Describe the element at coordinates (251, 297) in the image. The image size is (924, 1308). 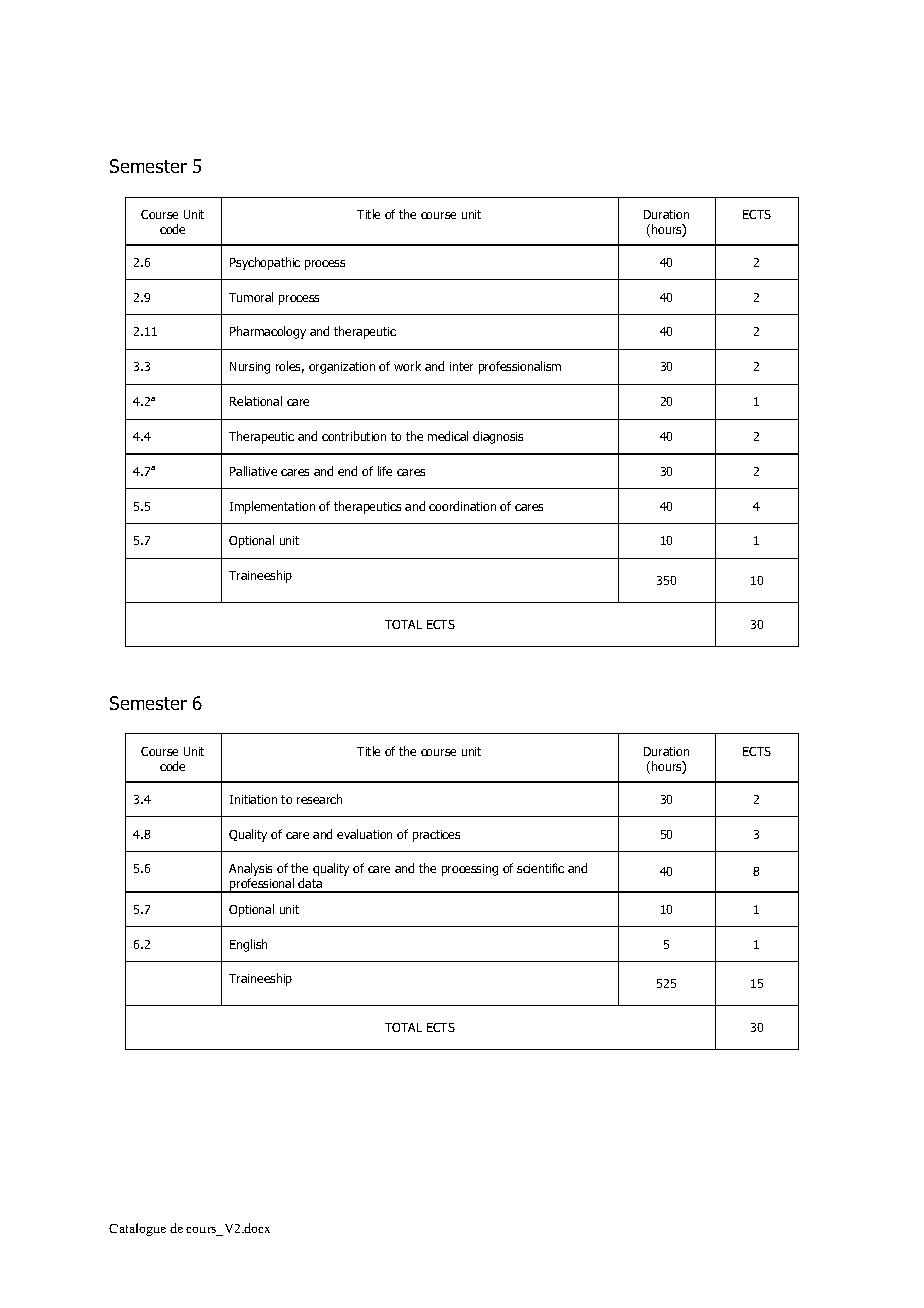
I see `Tumoral` at that location.
